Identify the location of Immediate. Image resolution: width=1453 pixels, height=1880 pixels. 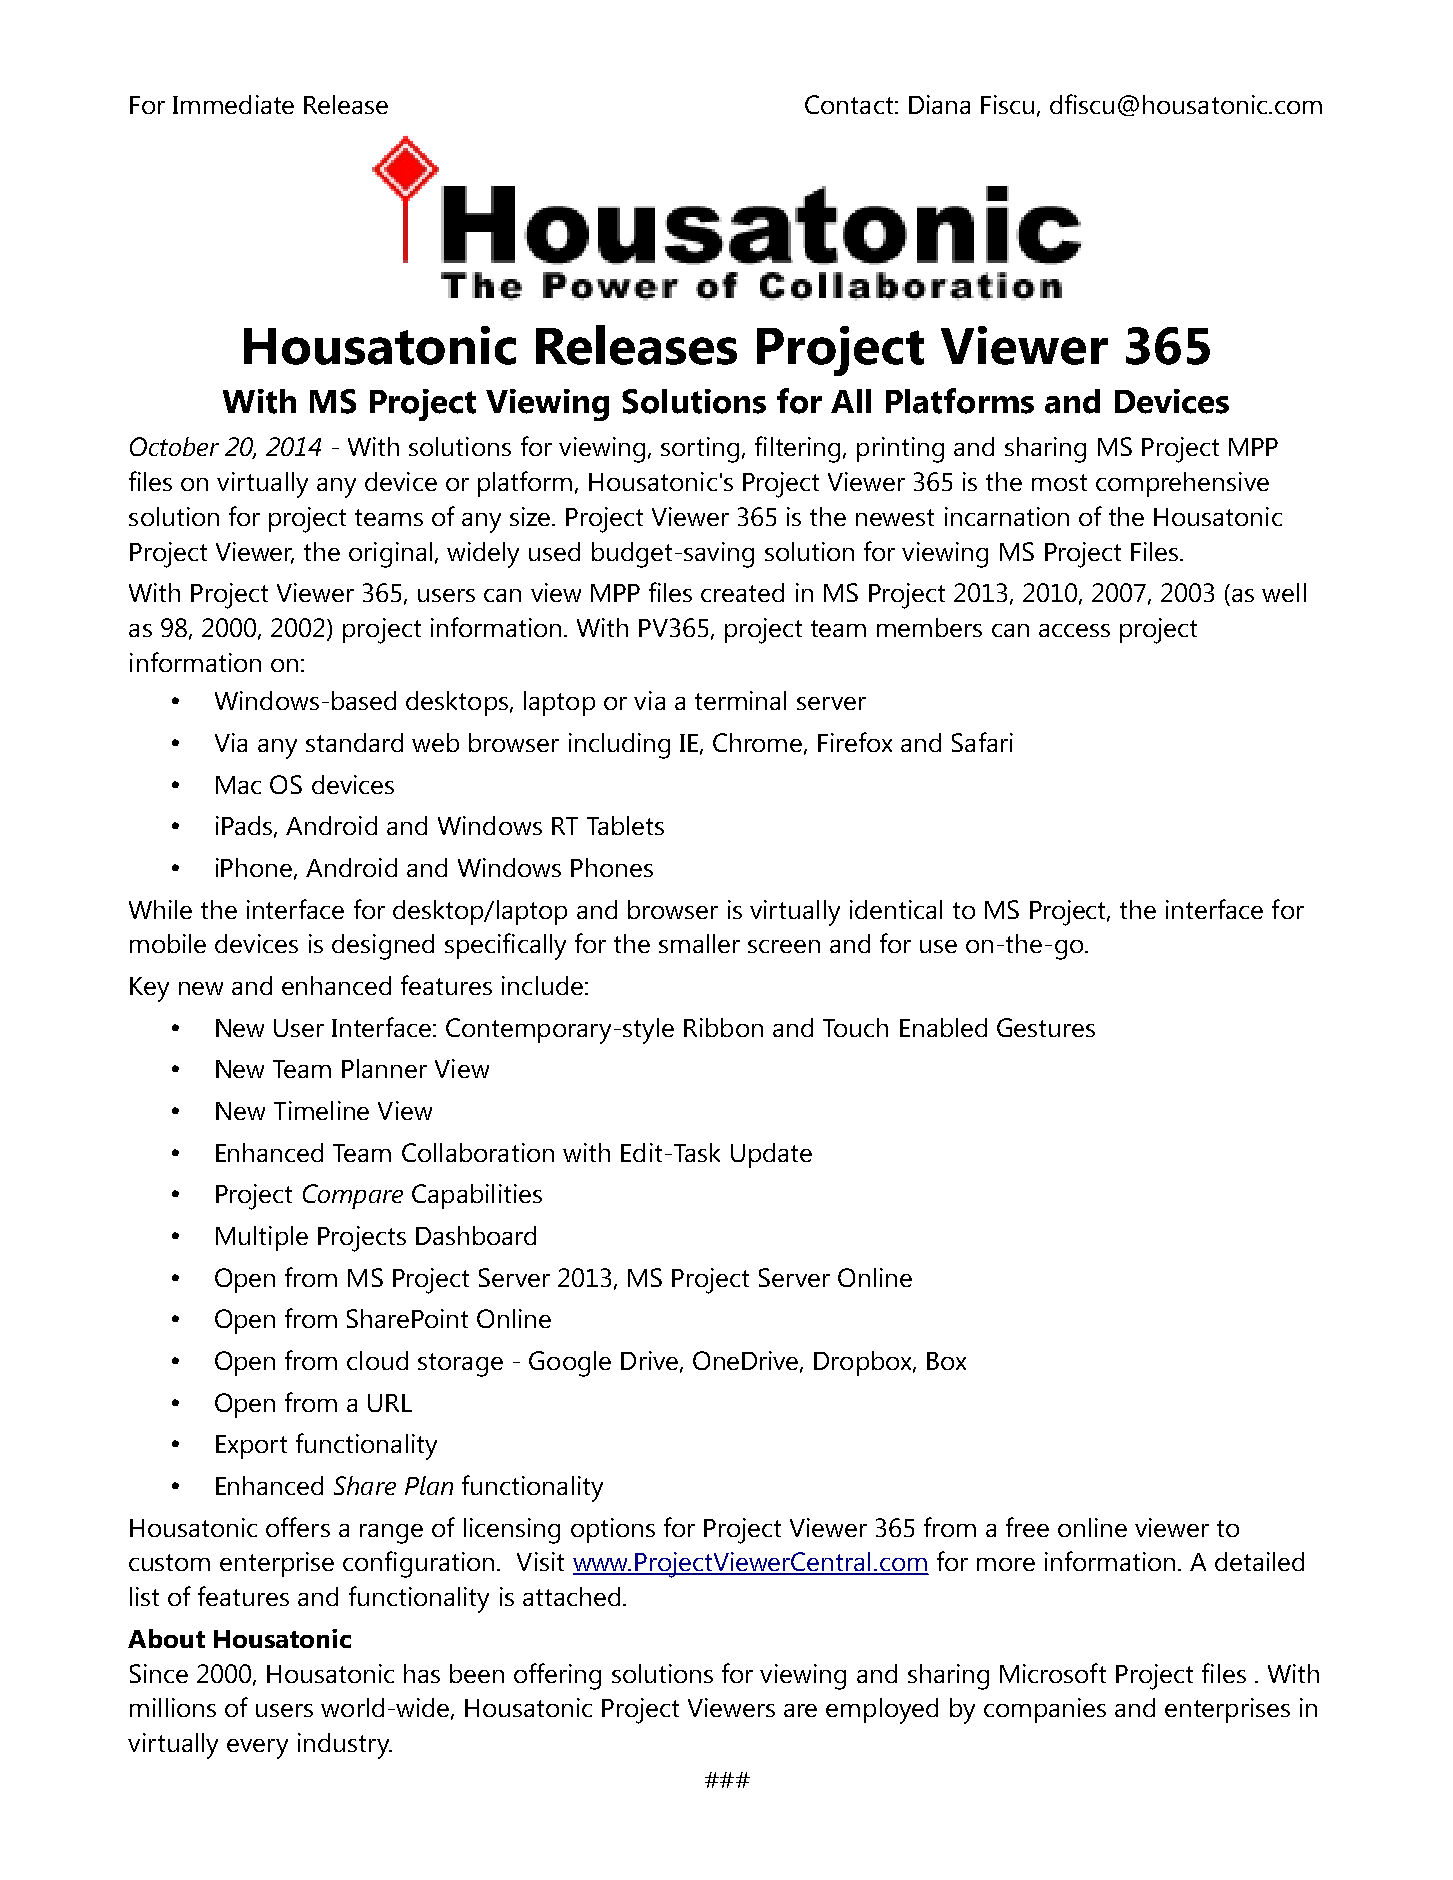
(233, 104).
